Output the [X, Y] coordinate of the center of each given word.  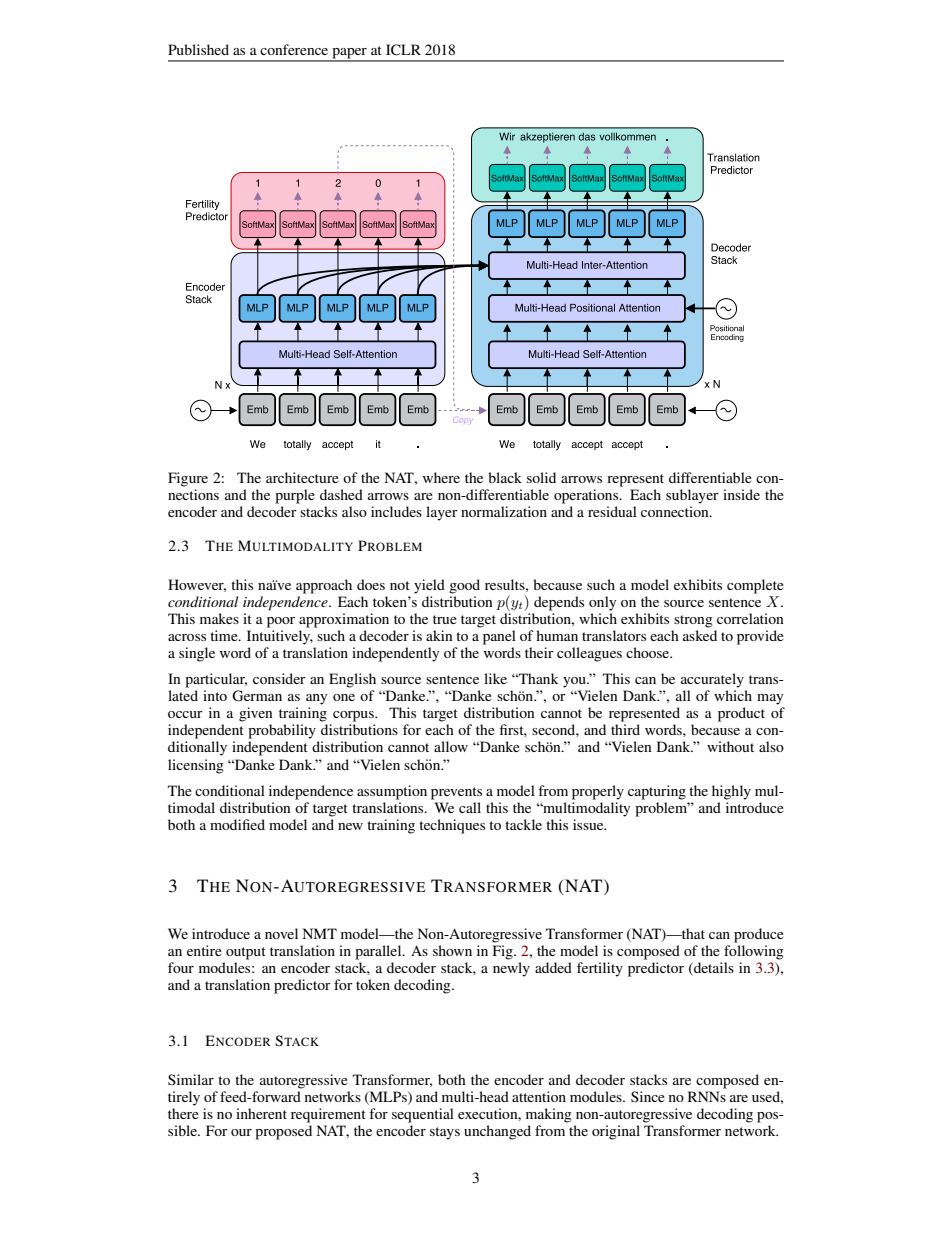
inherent [261, 1113]
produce [759, 935]
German [257, 696]
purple [295, 496]
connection [676, 511]
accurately [712, 680]
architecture [302, 477]
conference [294, 49]
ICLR [403, 50]
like [495, 678]
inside [741, 494]
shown [452, 950]
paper [349, 54]
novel [281, 933]
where [441, 477]
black [505, 477]
